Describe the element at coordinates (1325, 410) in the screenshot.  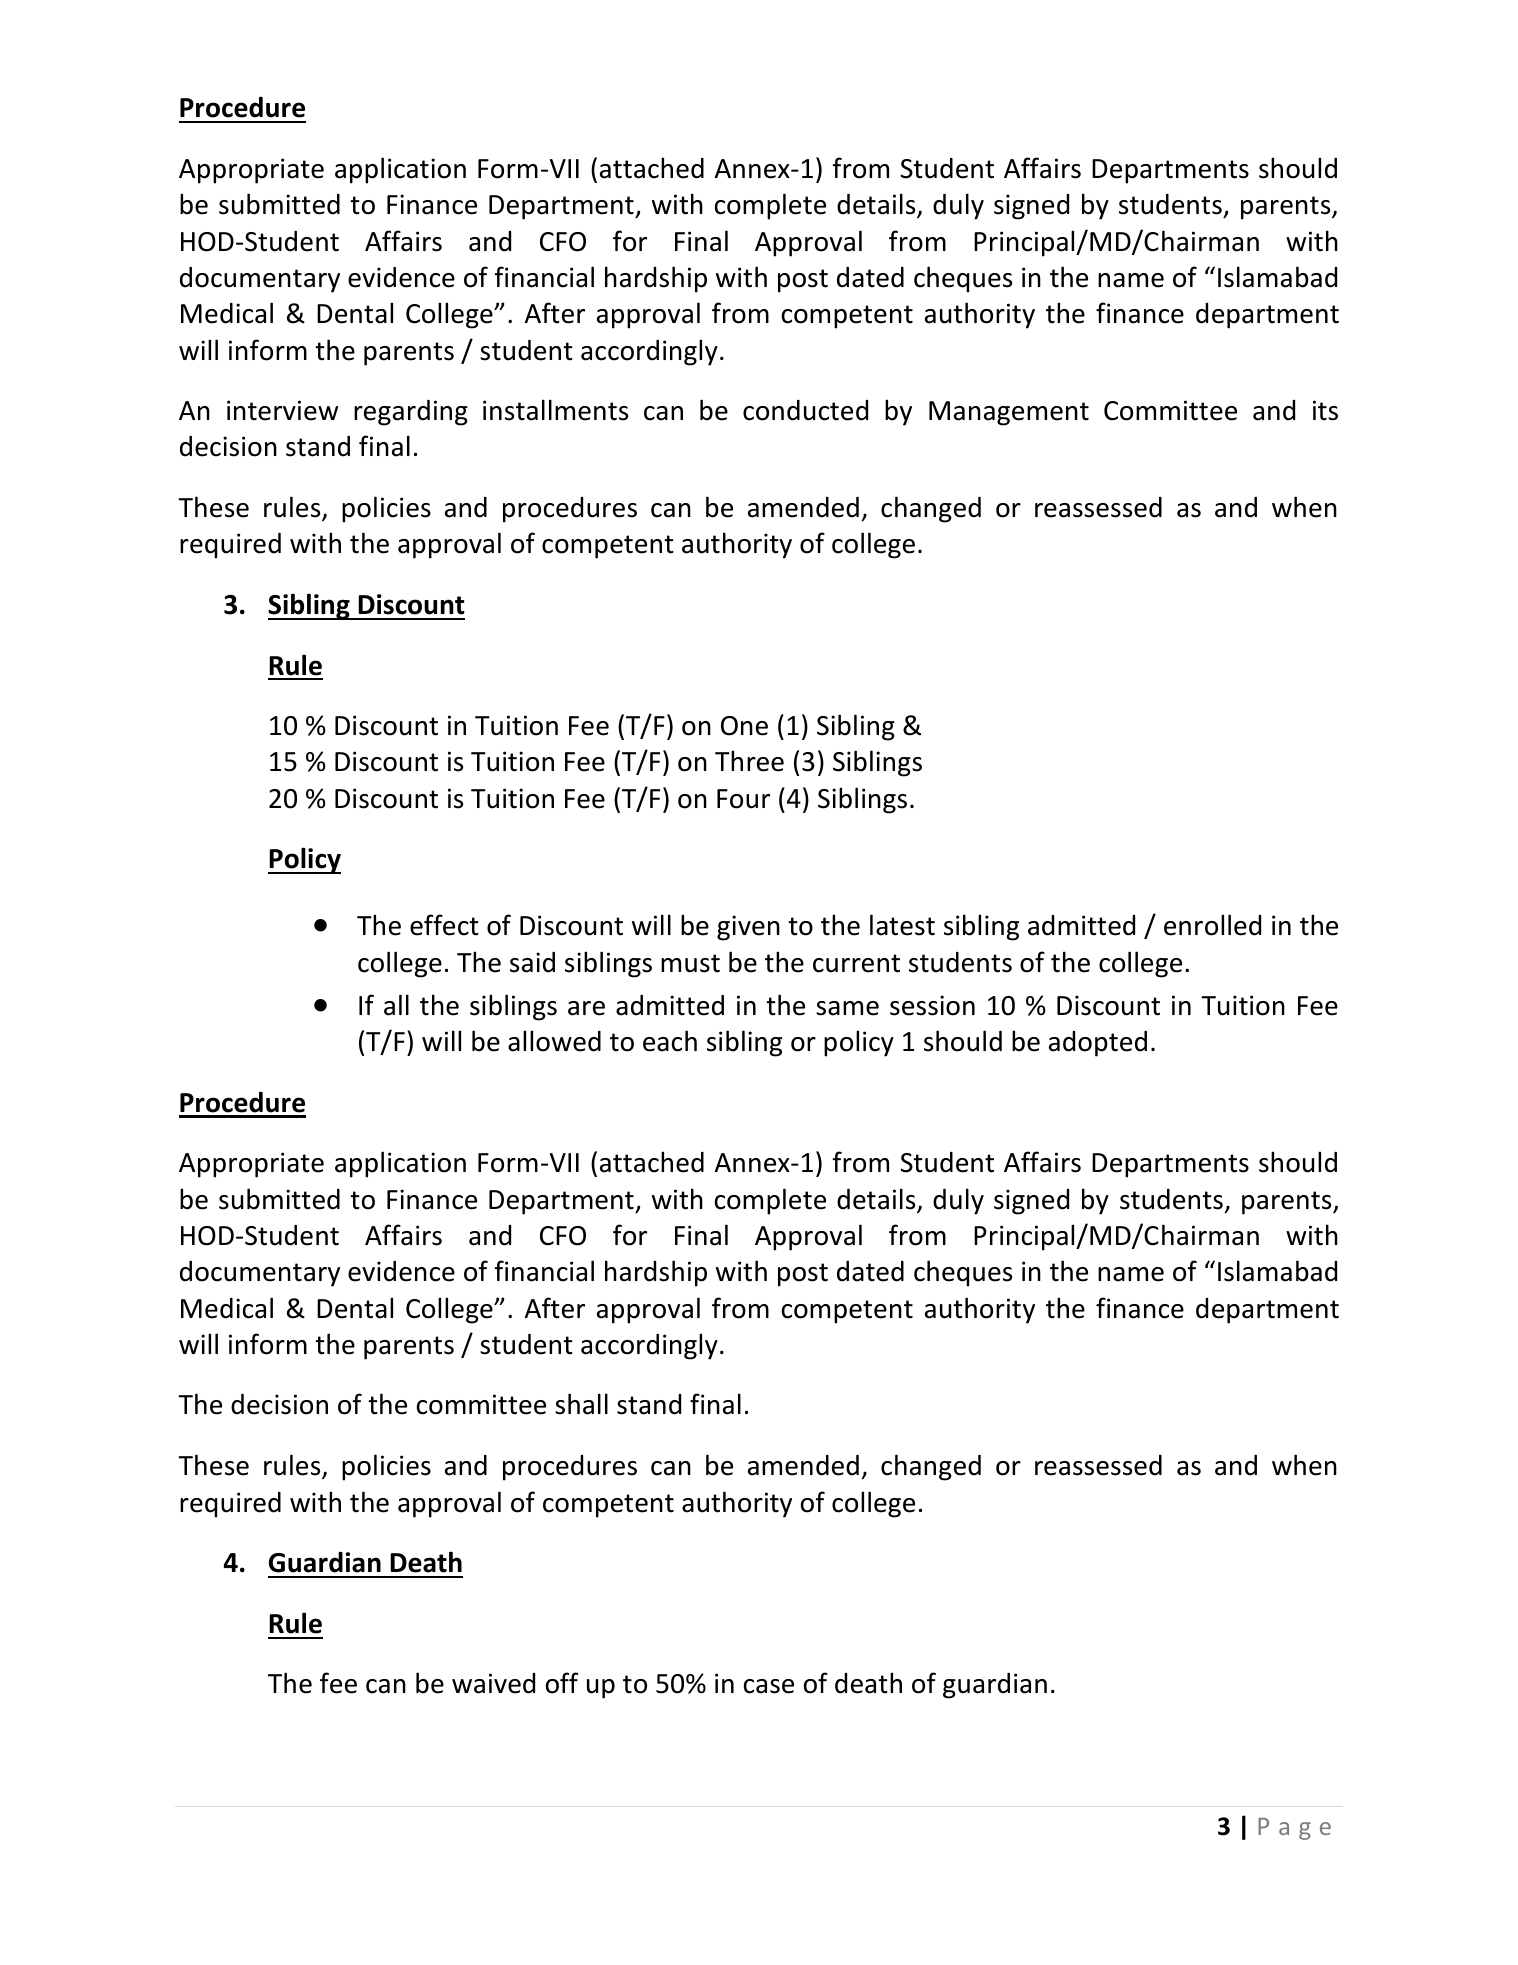
I see `its` at that location.
